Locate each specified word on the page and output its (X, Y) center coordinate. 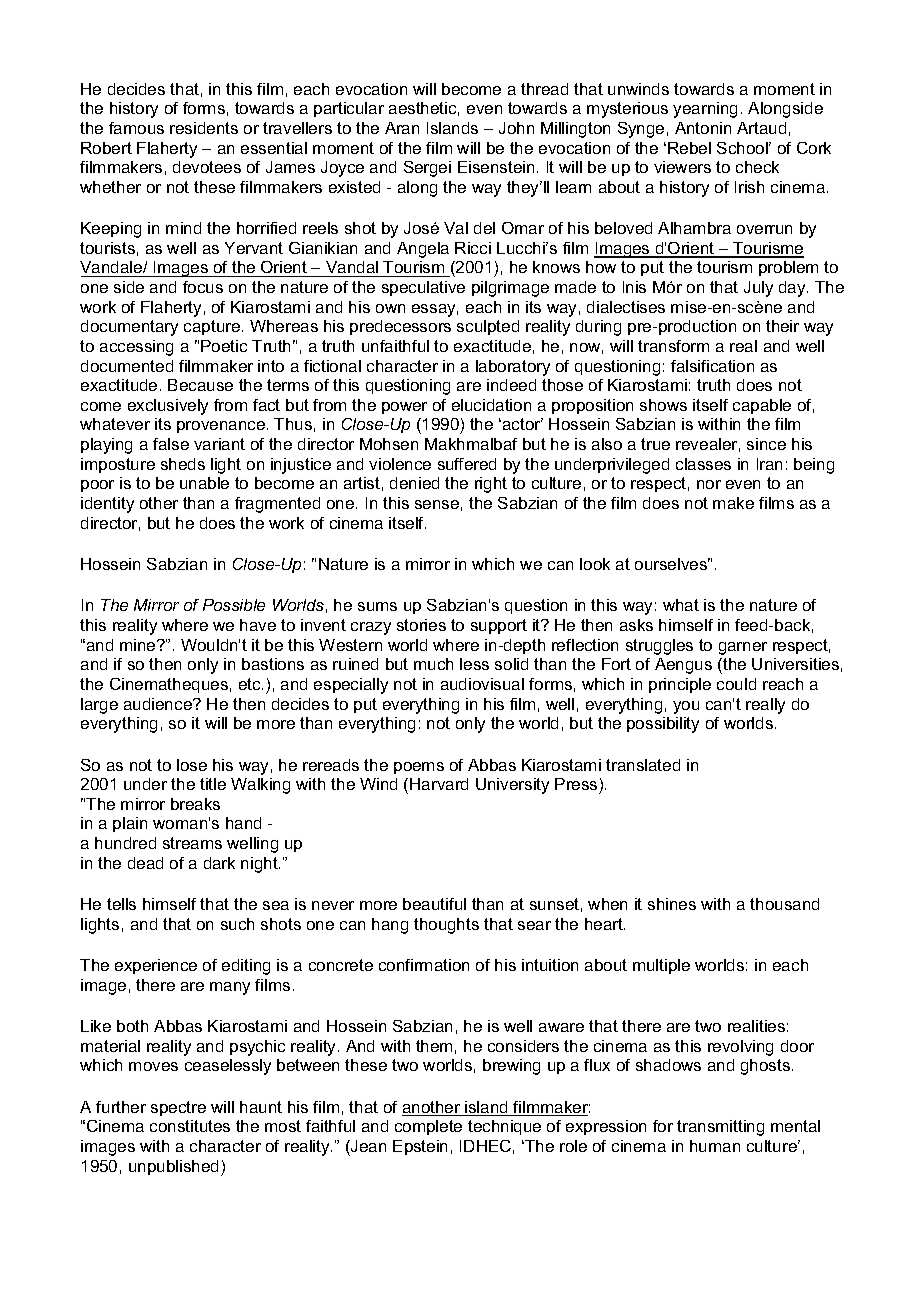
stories (421, 625)
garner (743, 648)
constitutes (190, 1126)
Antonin (703, 128)
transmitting (720, 1128)
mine (139, 645)
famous (136, 128)
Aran (402, 128)
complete (428, 1127)
